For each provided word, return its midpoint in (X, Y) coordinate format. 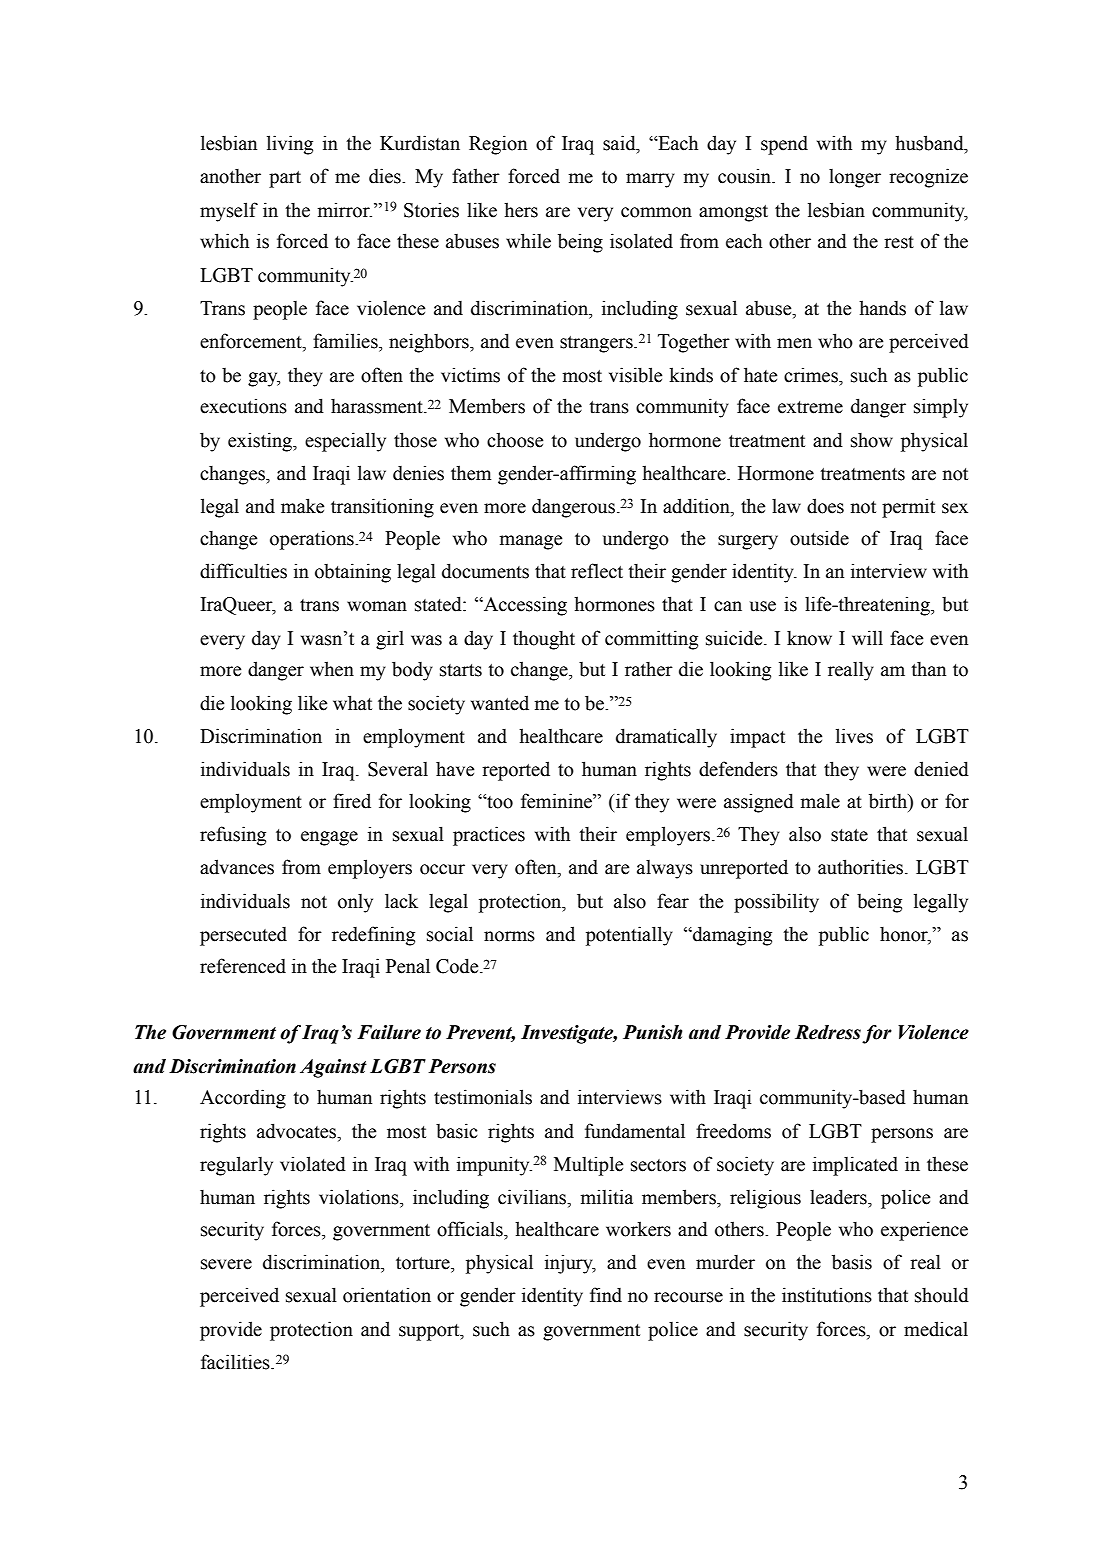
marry (650, 180)
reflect (597, 571)
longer (855, 178)
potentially (629, 936)
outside (819, 538)
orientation (387, 1295)
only (355, 903)
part (285, 179)
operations (313, 540)
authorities (862, 867)
